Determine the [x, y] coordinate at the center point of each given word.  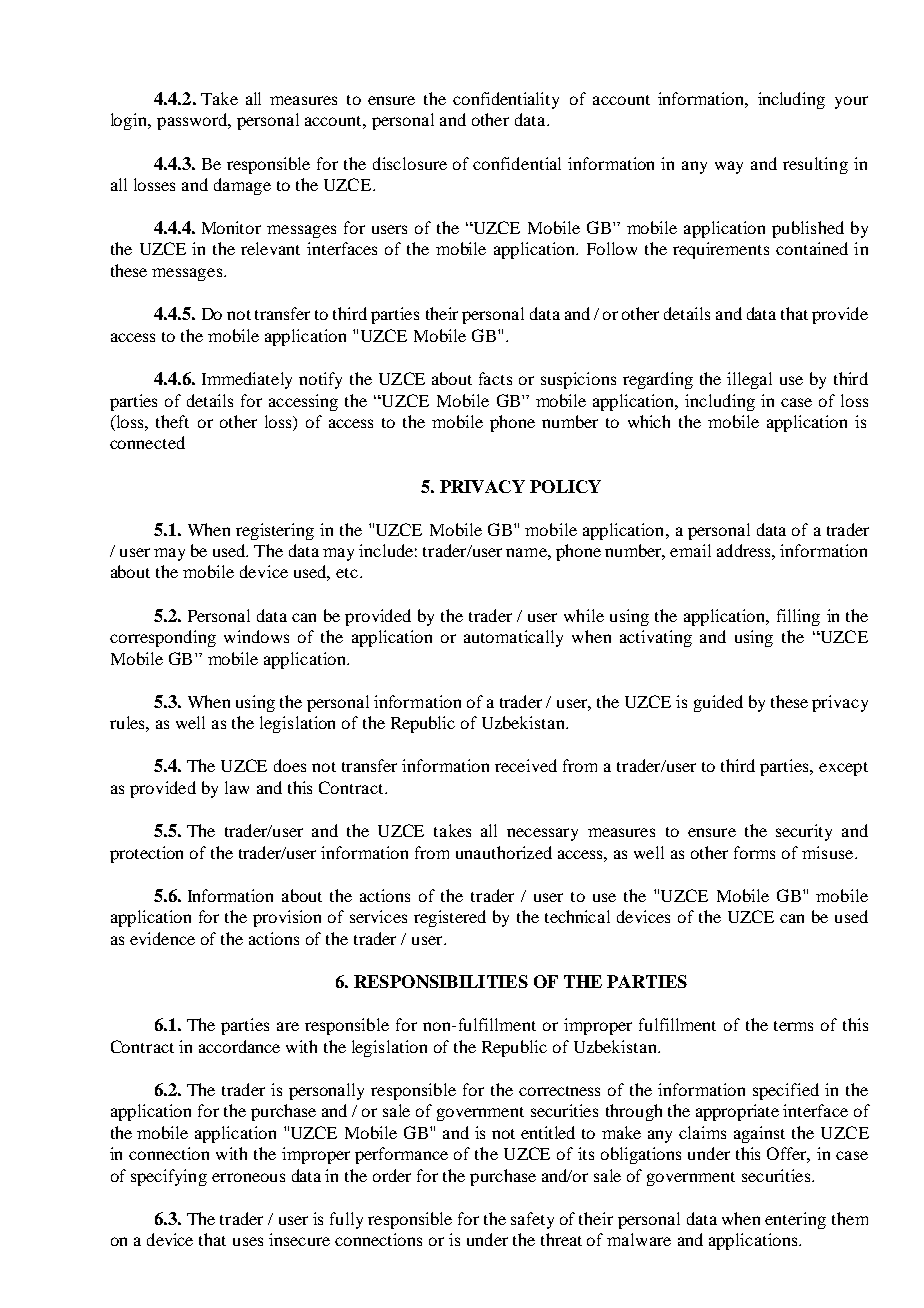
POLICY [565, 486]
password [193, 121]
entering [795, 1220]
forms [754, 852]
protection [146, 854]
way [729, 167]
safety [532, 1220]
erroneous [248, 1177]
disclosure [410, 163]
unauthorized [504, 852]
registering [275, 531]
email [690, 550]
